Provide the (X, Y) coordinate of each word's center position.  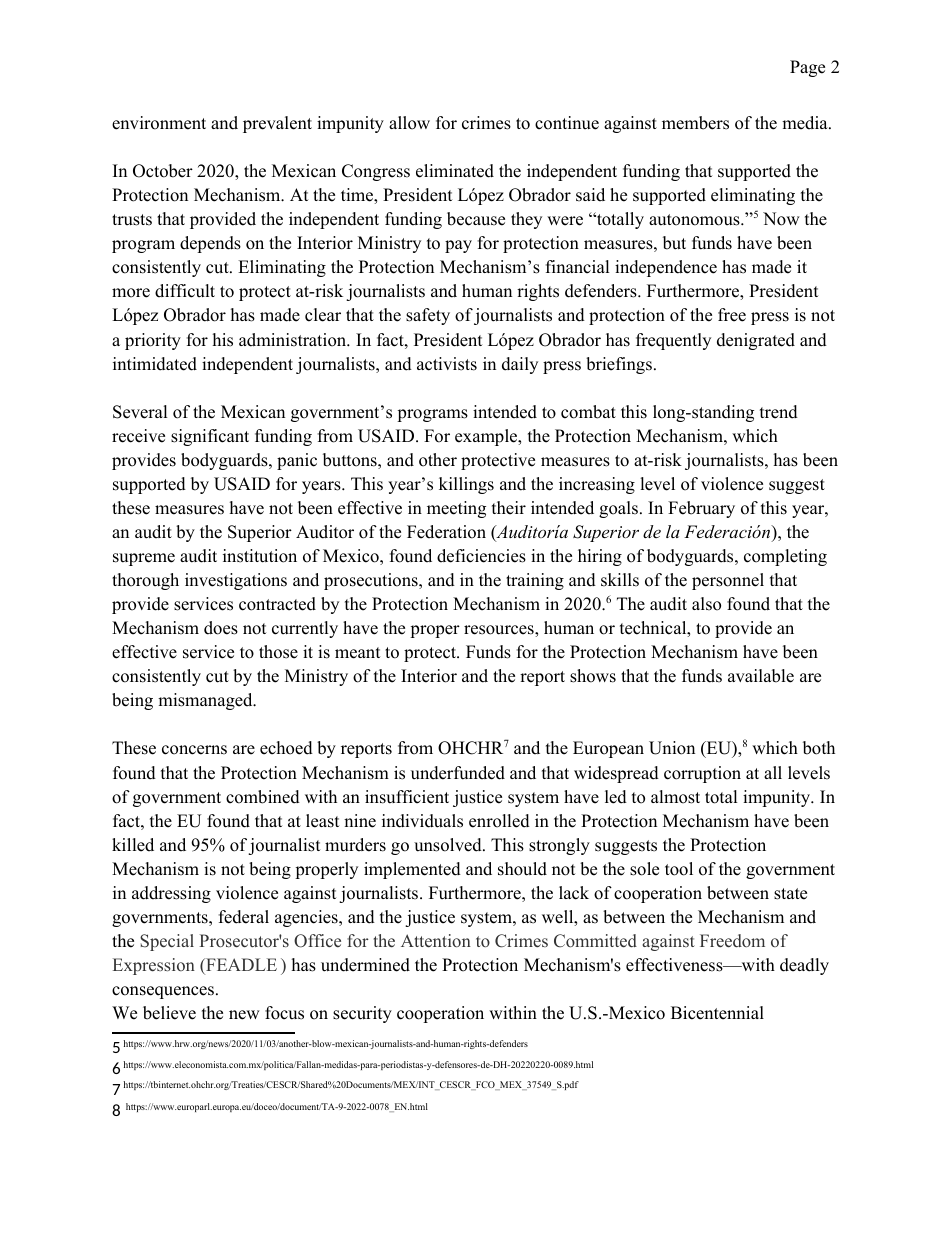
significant (210, 437)
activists (447, 364)
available (761, 676)
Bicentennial (717, 1013)
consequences (163, 992)
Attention (436, 941)
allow (409, 123)
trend (779, 412)
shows (593, 676)
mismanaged (206, 701)
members (695, 123)
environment (159, 123)
